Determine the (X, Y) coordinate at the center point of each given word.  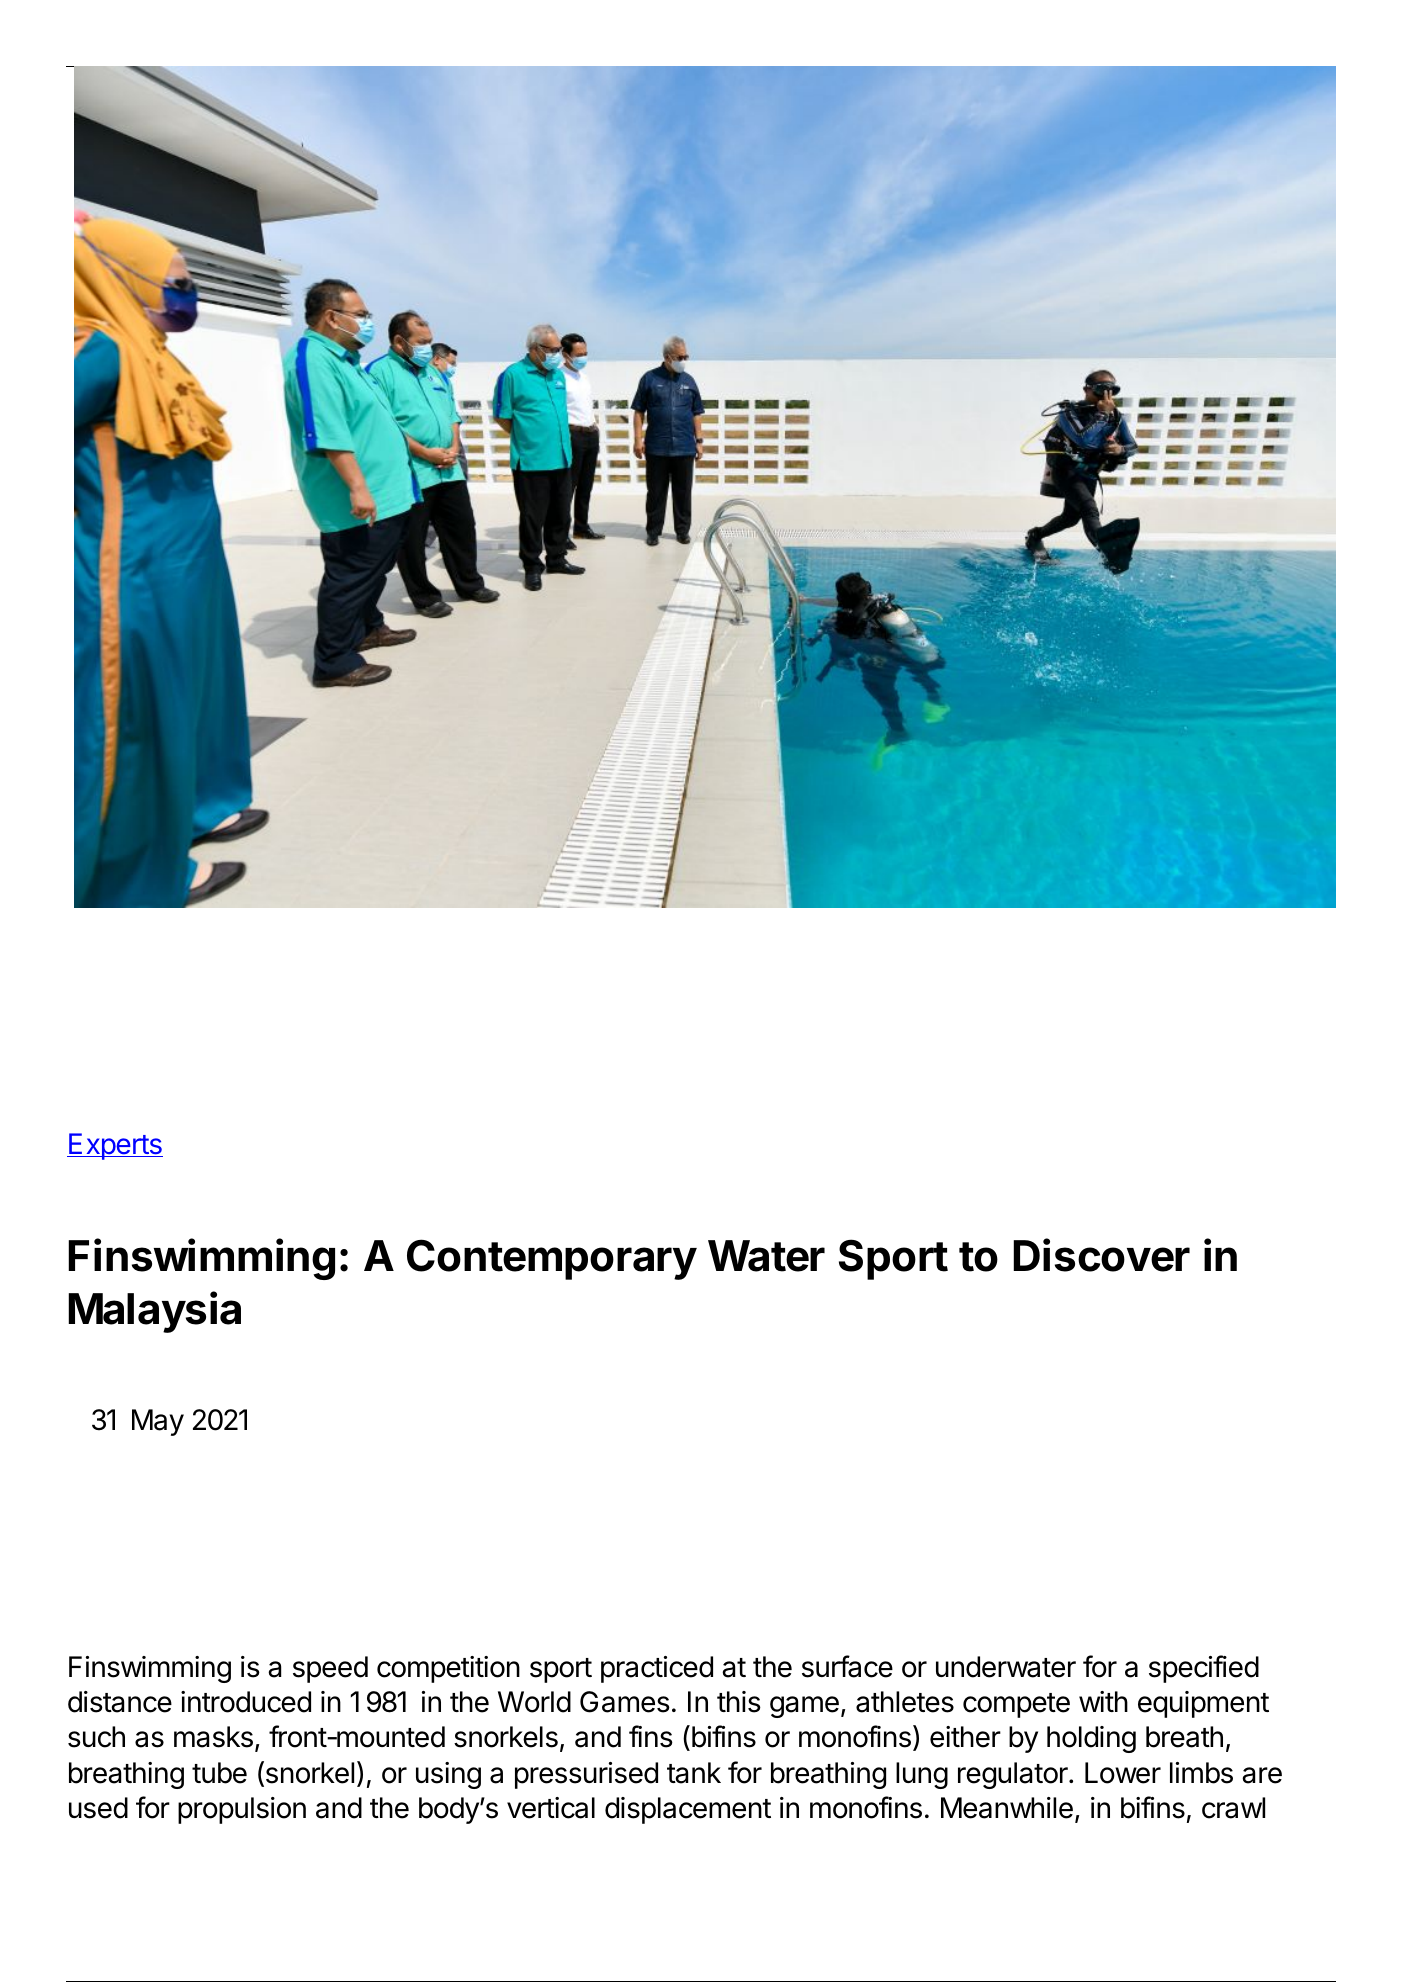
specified (1204, 1669)
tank (694, 1773)
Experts (115, 1146)
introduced (246, 1702)
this (739, 1702)
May (158, 1422)
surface (847, 1666)
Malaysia (154, 1312)
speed (330, 1669)
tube (219, 1773)
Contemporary (552, 1259)
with (1103, 1701)
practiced (657, 1669)
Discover (1101, 1255)
